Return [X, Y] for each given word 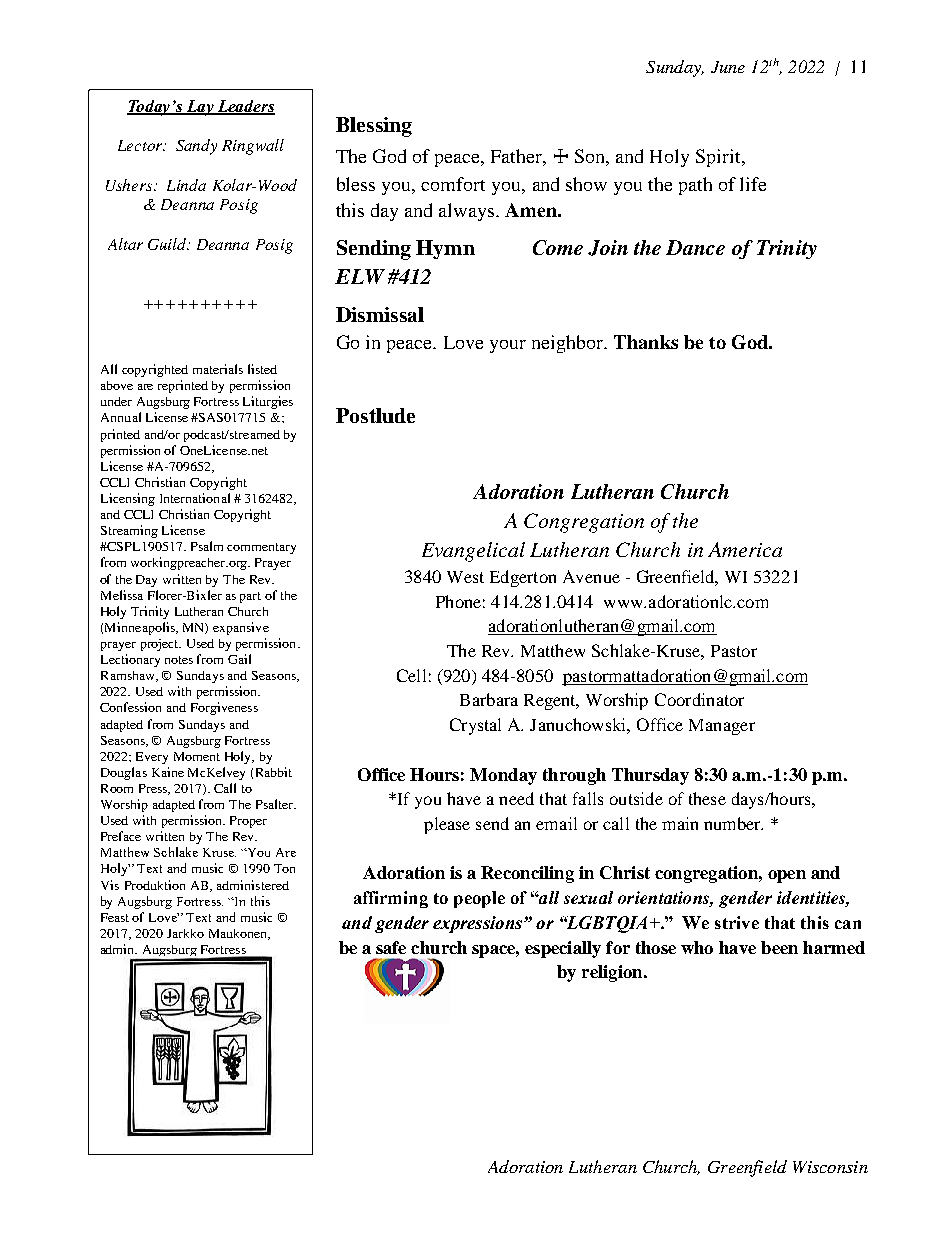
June [728, 67]
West [465, 577]
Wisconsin [830, 1167]
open [787, 876]
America [745, 549]
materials [218, 369]
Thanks [646, 342]
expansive [241, 628]
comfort [453, 184]
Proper [248, 822]
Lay [200, 108]
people [479, 899]
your [508, 346]
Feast [115, 917]
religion [613, 973]
